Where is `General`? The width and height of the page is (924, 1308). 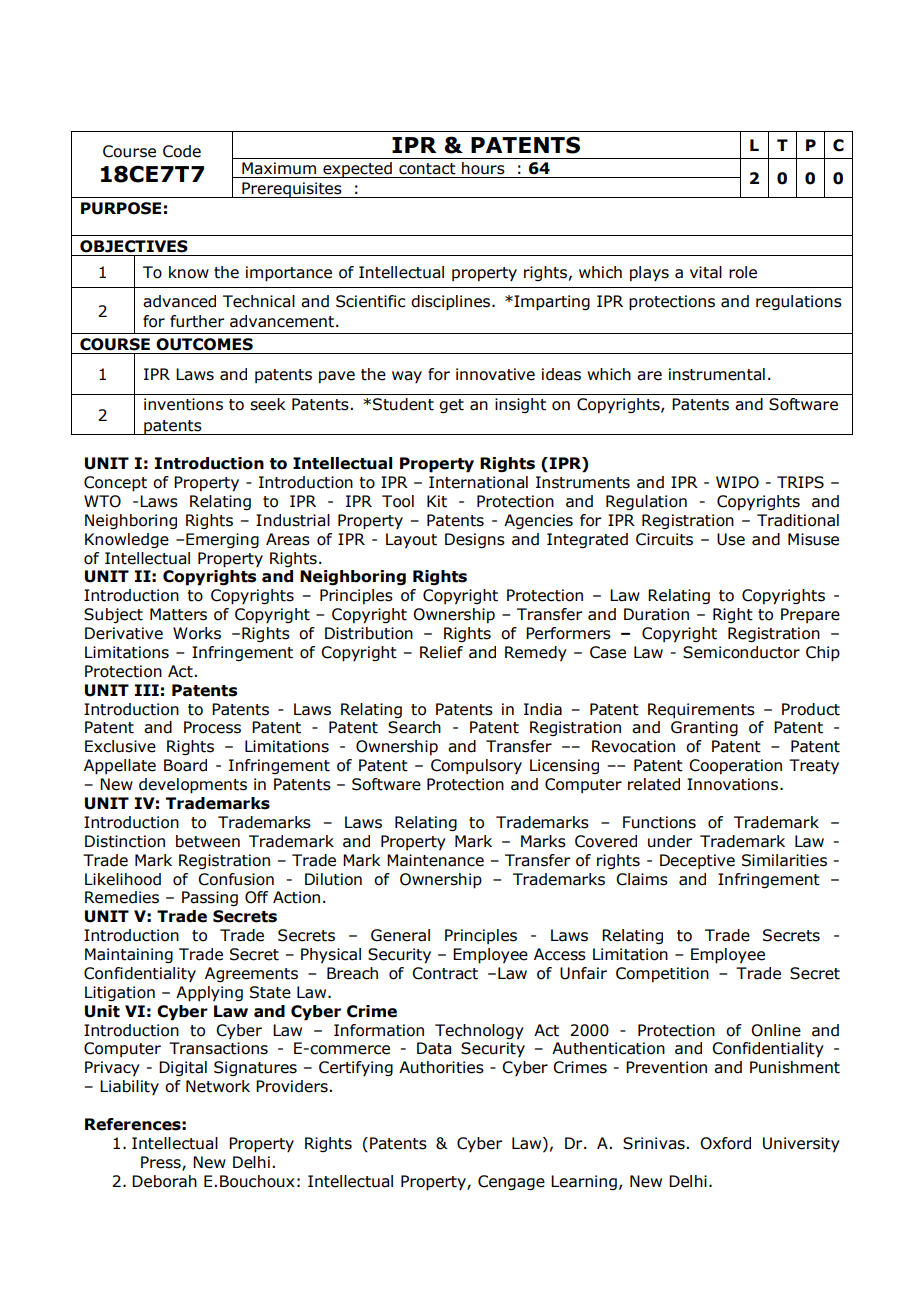
General is located at coordinates (400, 935).
